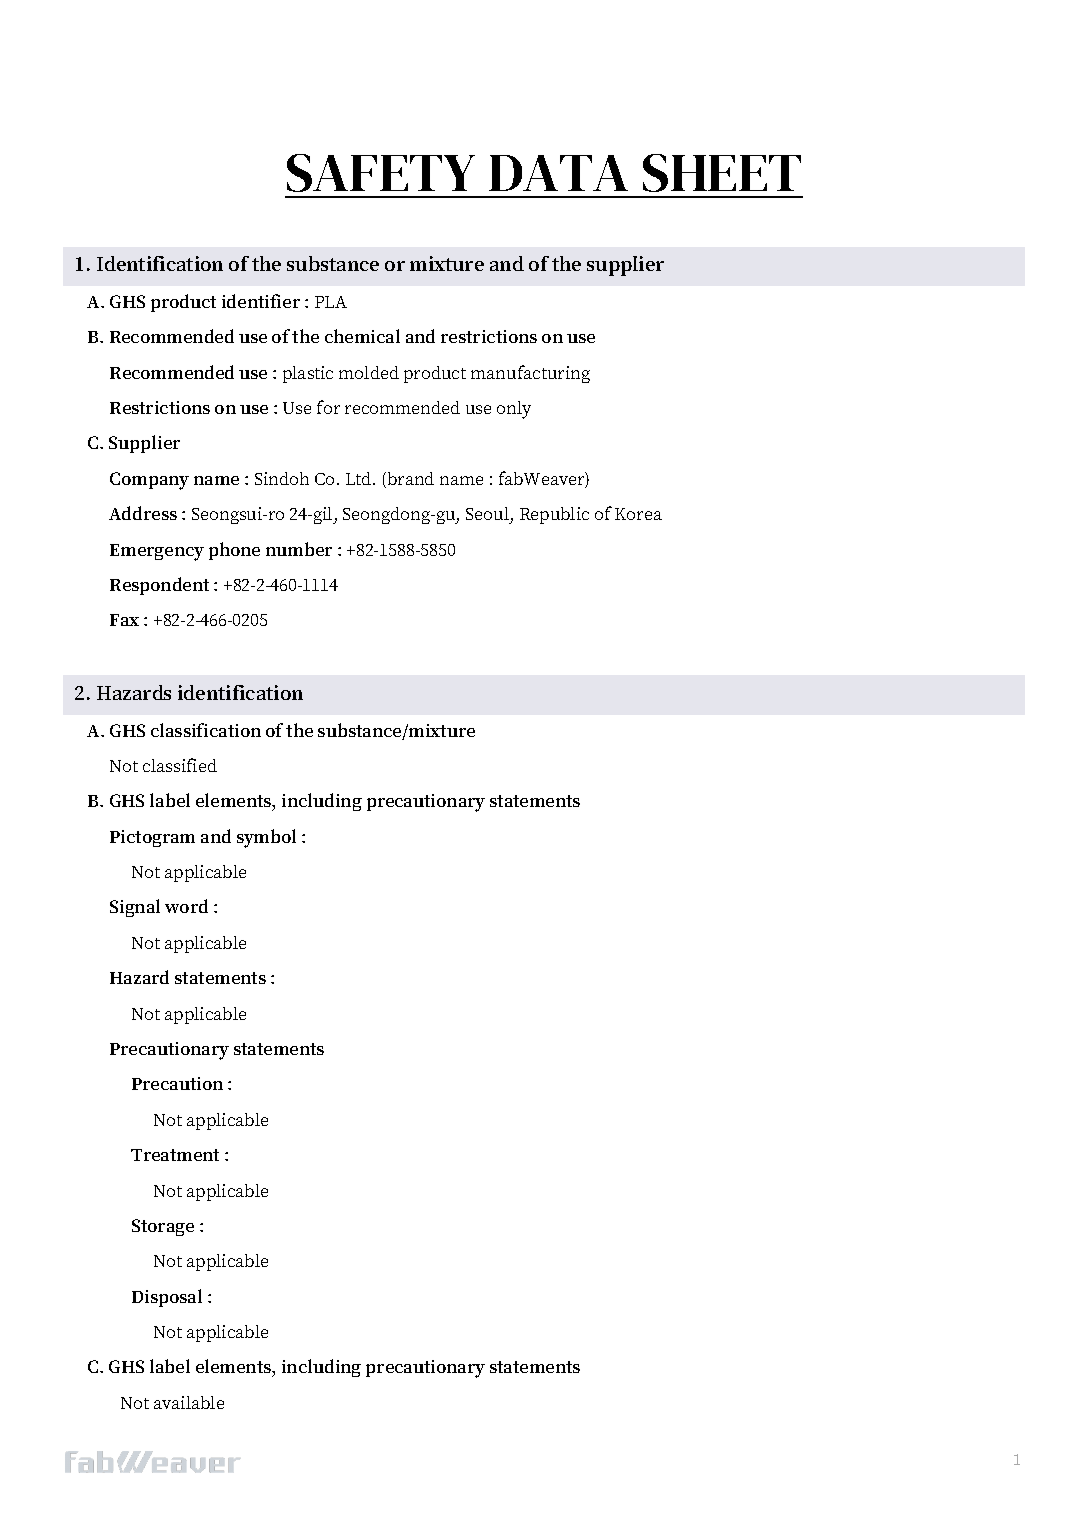 The height and width of the image is (1540, 1088). What do you see at coordinates (163, 1227) in the image?
I see `Storage` at bounding box center [163, 1227].
